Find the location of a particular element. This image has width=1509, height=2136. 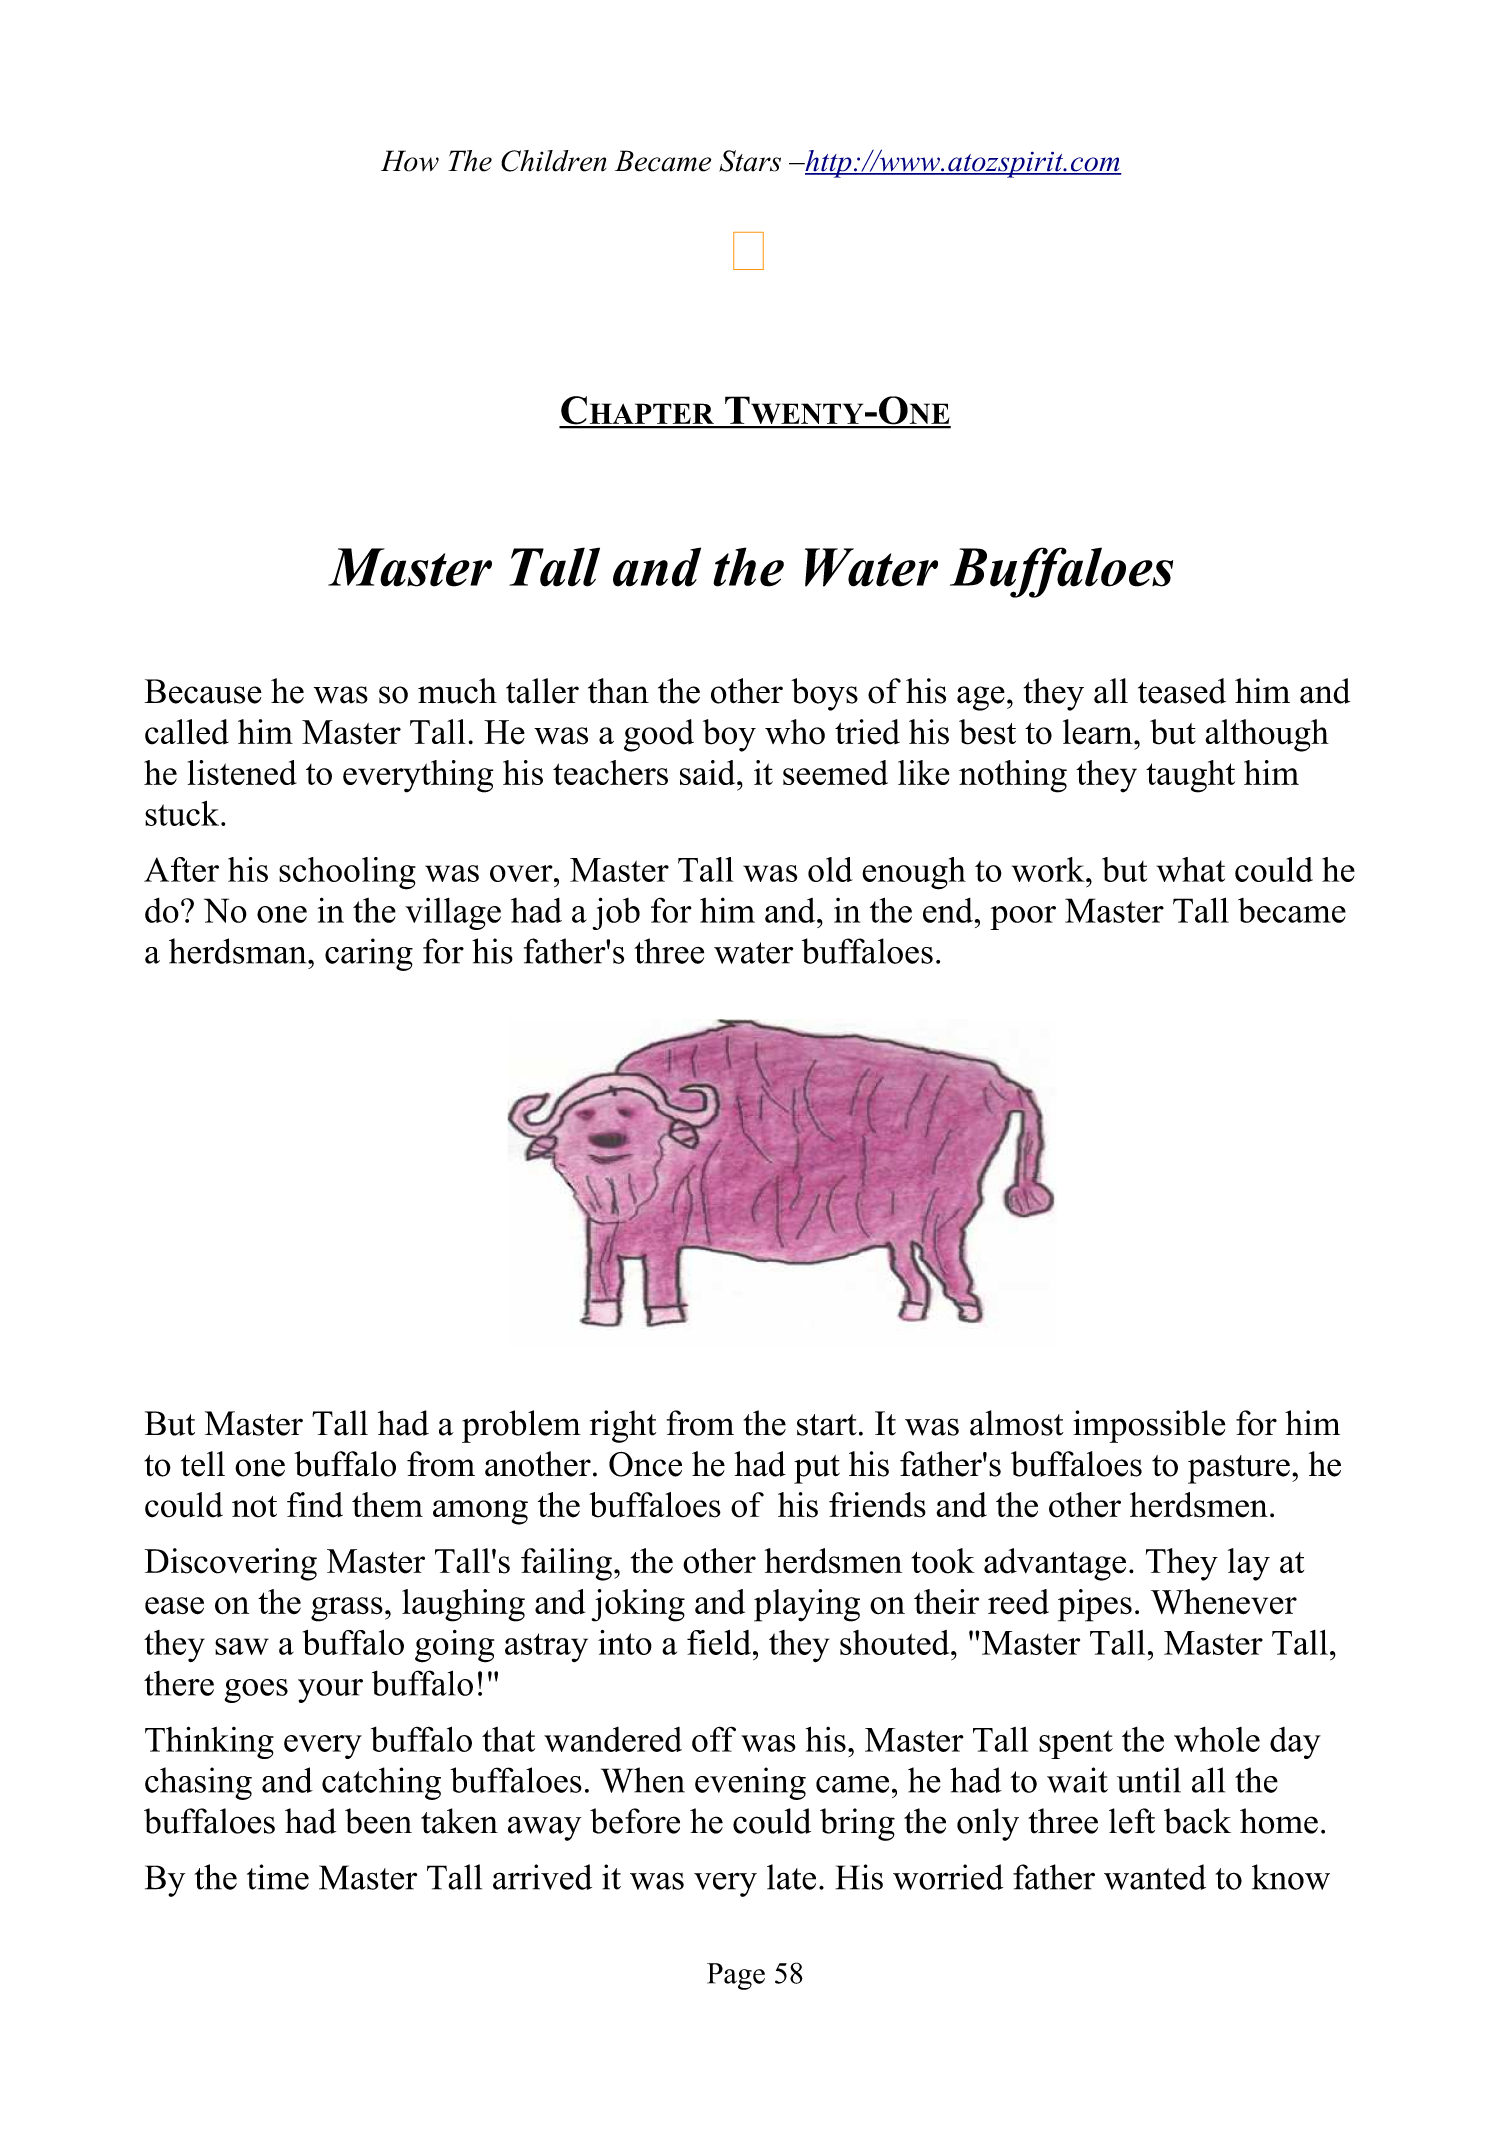

Stars is located at coordinates (750, 161).
